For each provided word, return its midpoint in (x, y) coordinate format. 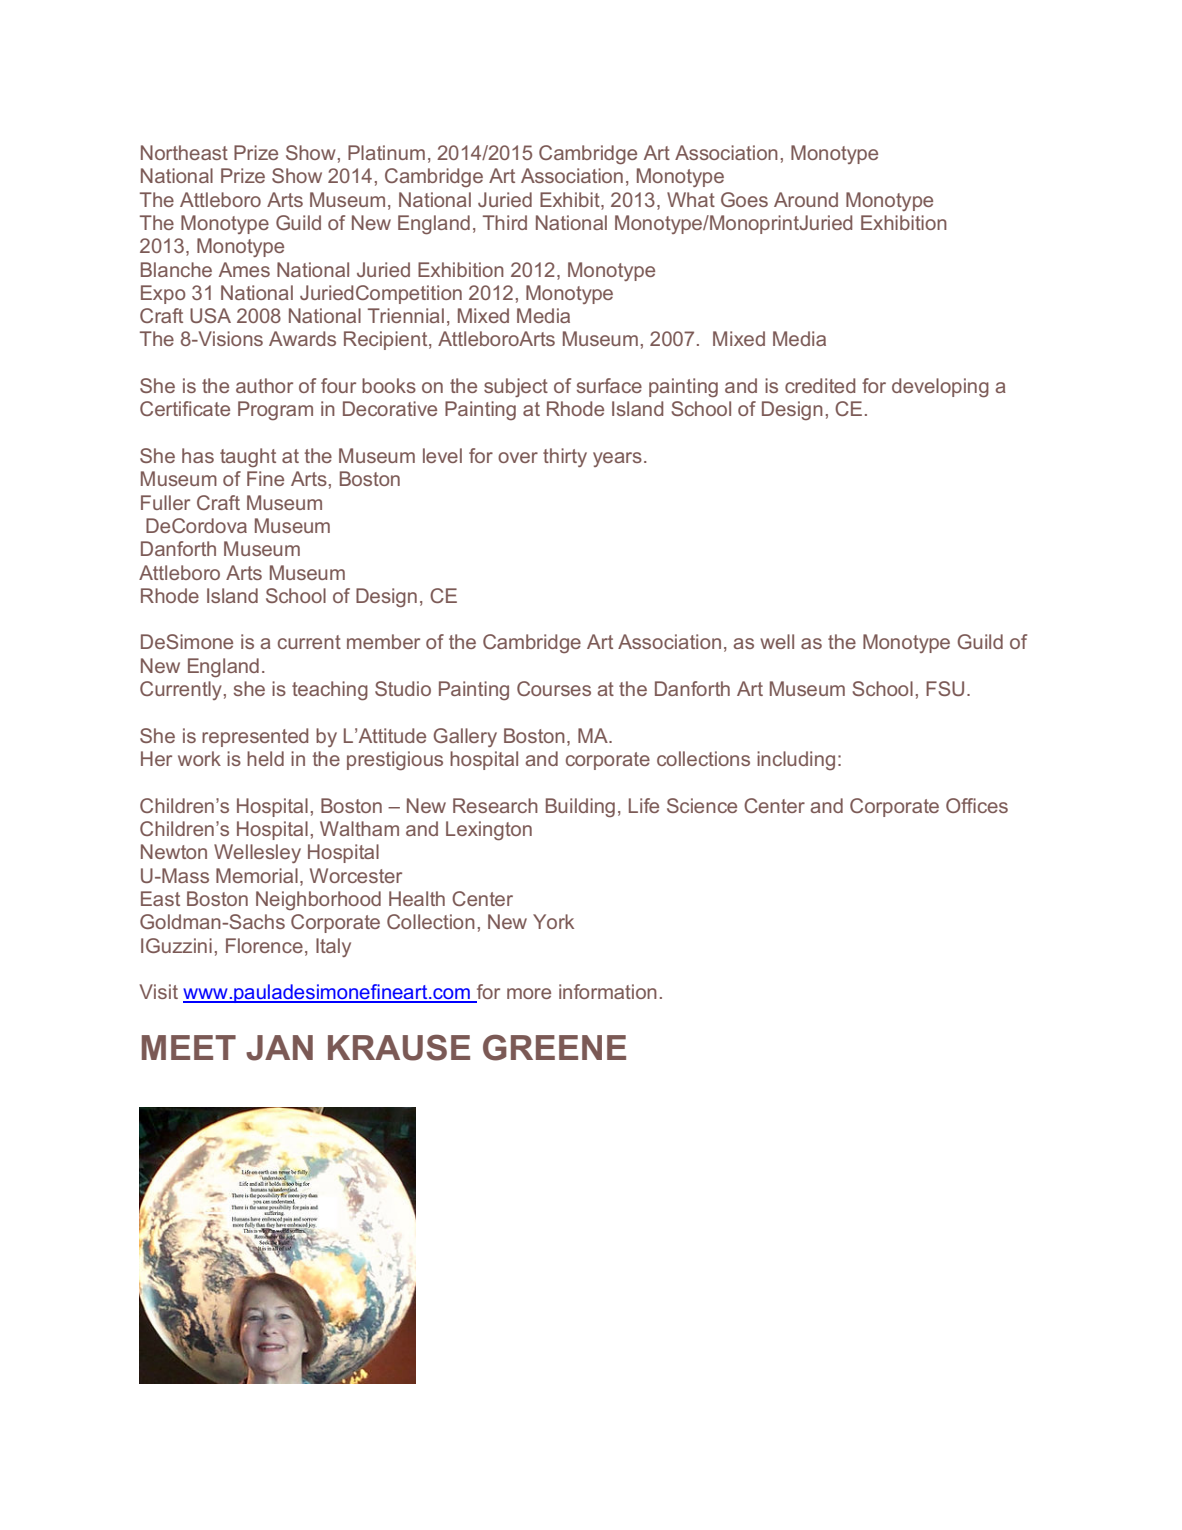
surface (609, 385)
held (265, 758)
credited (820, 385)
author (264, 385)
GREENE (554, 1047)
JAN (279, 1048)
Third (505, 222)
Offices (977, 805)
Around (806, 199)
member (383, 641)
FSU (945, 688)
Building (580, 807)
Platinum (386, 152)
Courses (554, 688)
